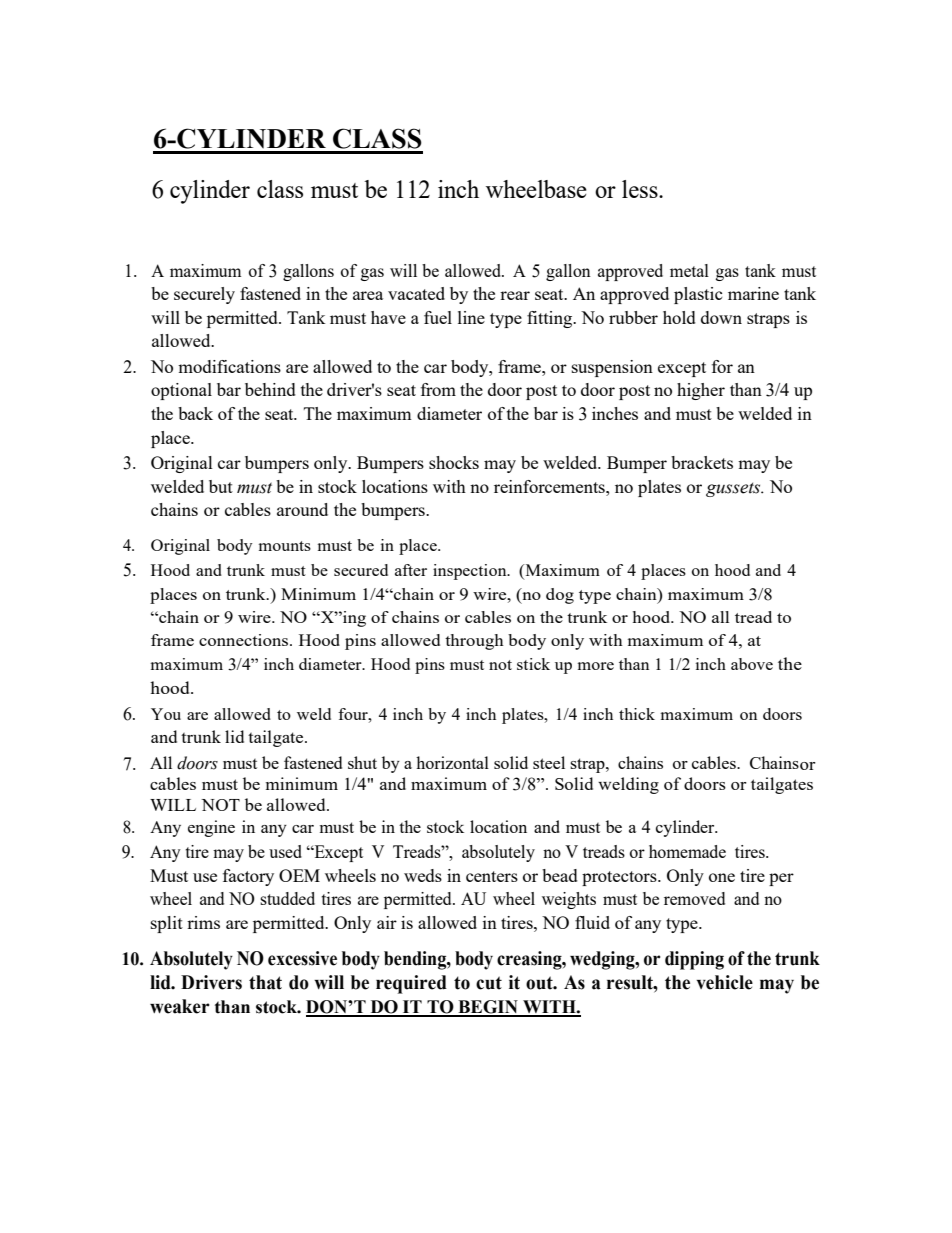 The height and width of the screenshot is (1233, 952). I want to click on higher, so click(701, 391).
